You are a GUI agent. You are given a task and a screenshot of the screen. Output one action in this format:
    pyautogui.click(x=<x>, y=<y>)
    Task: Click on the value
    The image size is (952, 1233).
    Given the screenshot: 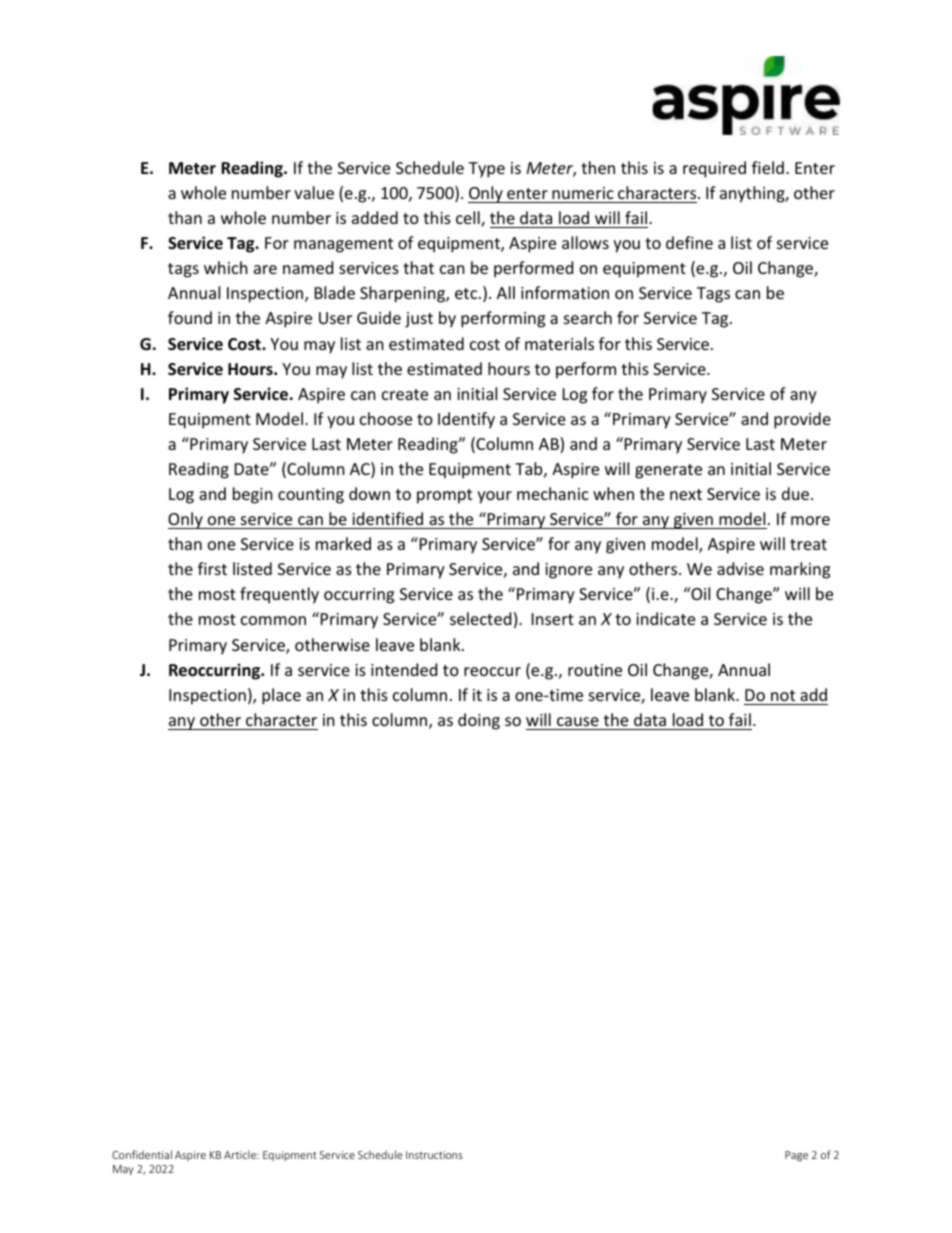 What is the action you would take?
    pyautogui.click(x=314, y=192)
